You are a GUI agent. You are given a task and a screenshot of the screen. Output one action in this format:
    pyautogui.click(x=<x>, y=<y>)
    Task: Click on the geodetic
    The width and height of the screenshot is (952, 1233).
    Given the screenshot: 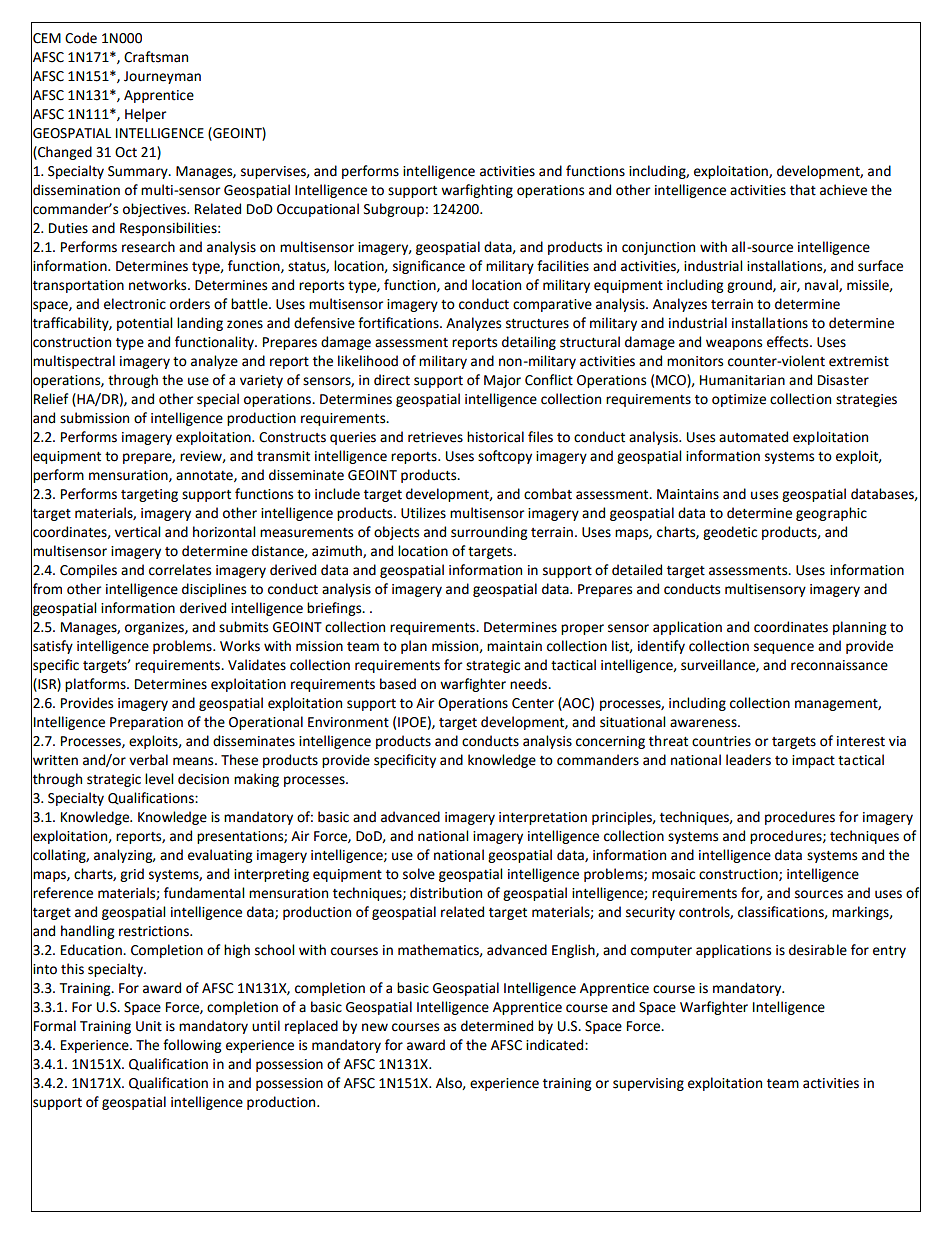 What is the action you would take?
    pyautogui.click(x=730, y=533)
